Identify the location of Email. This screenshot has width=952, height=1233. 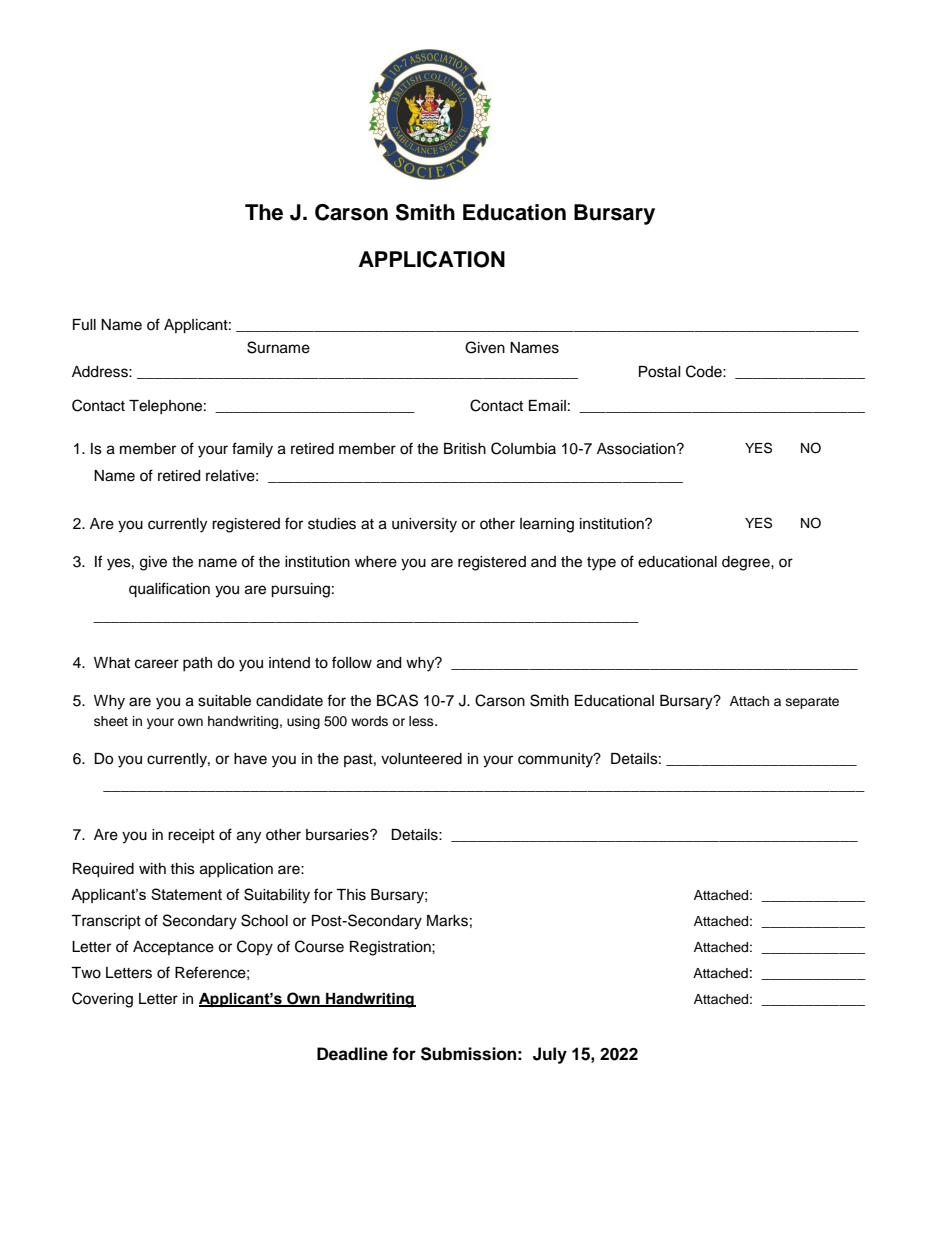
(547, 406).
